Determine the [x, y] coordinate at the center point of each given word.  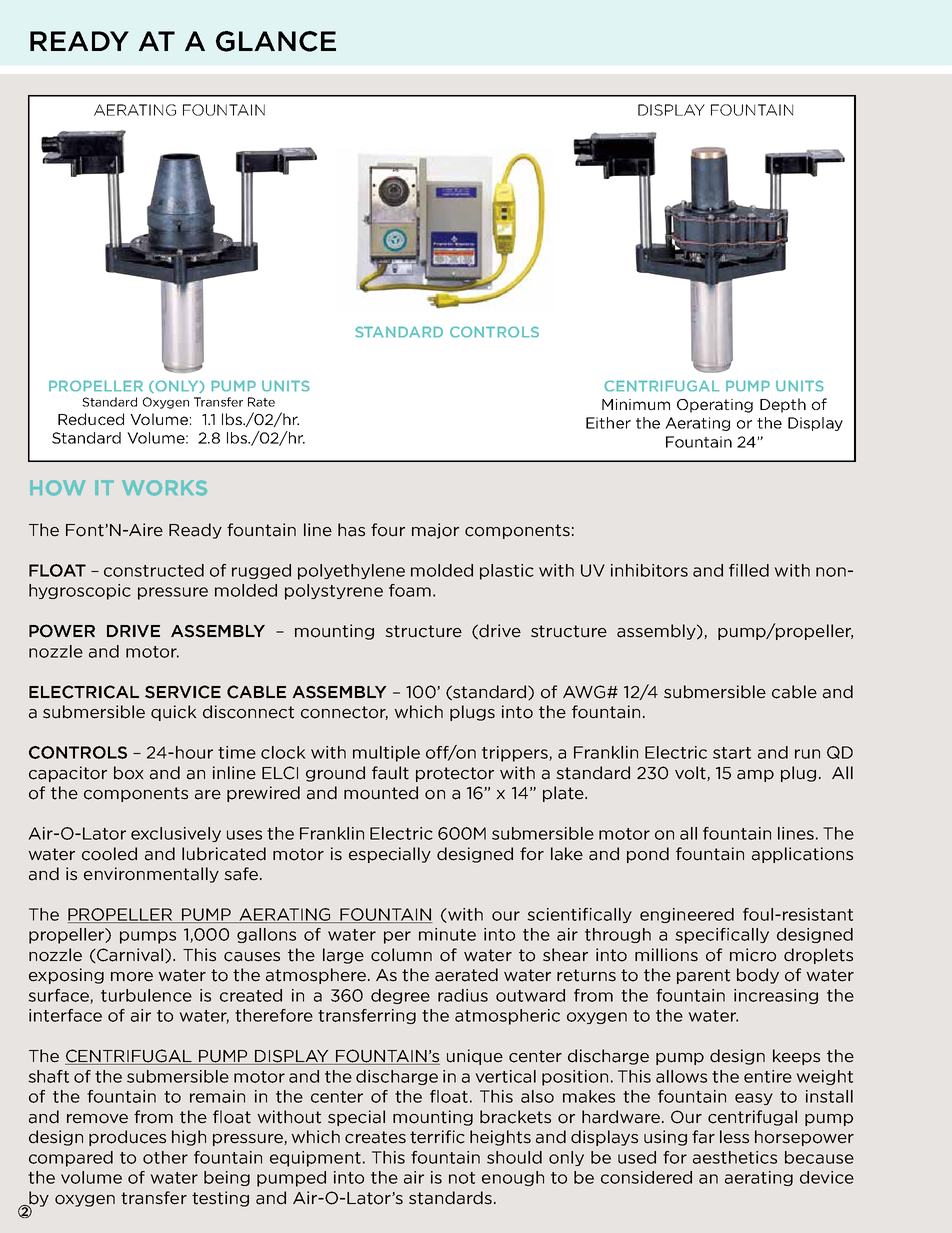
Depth [783, 405]
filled [749, 570]
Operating [715, 406]
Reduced [91, 419]
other [165, 1157]
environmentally [151, 875]
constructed [154, 570]
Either [608, 423]
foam [410, 590]
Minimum [636, 404]
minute [447, 934]
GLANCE [276, 41]
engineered [687, 915]
